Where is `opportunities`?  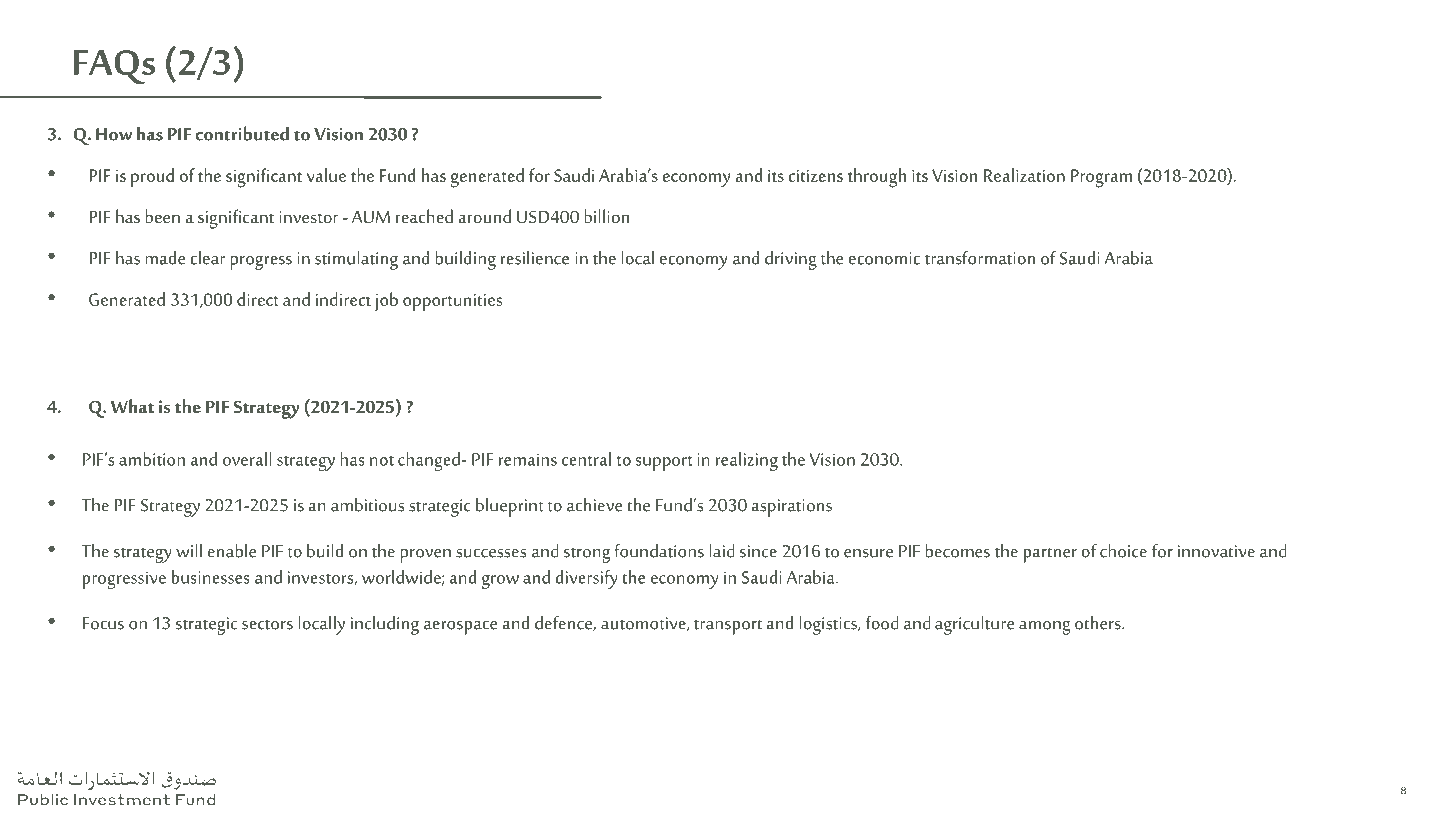 opportunities is located at coordinates (452, 302).
